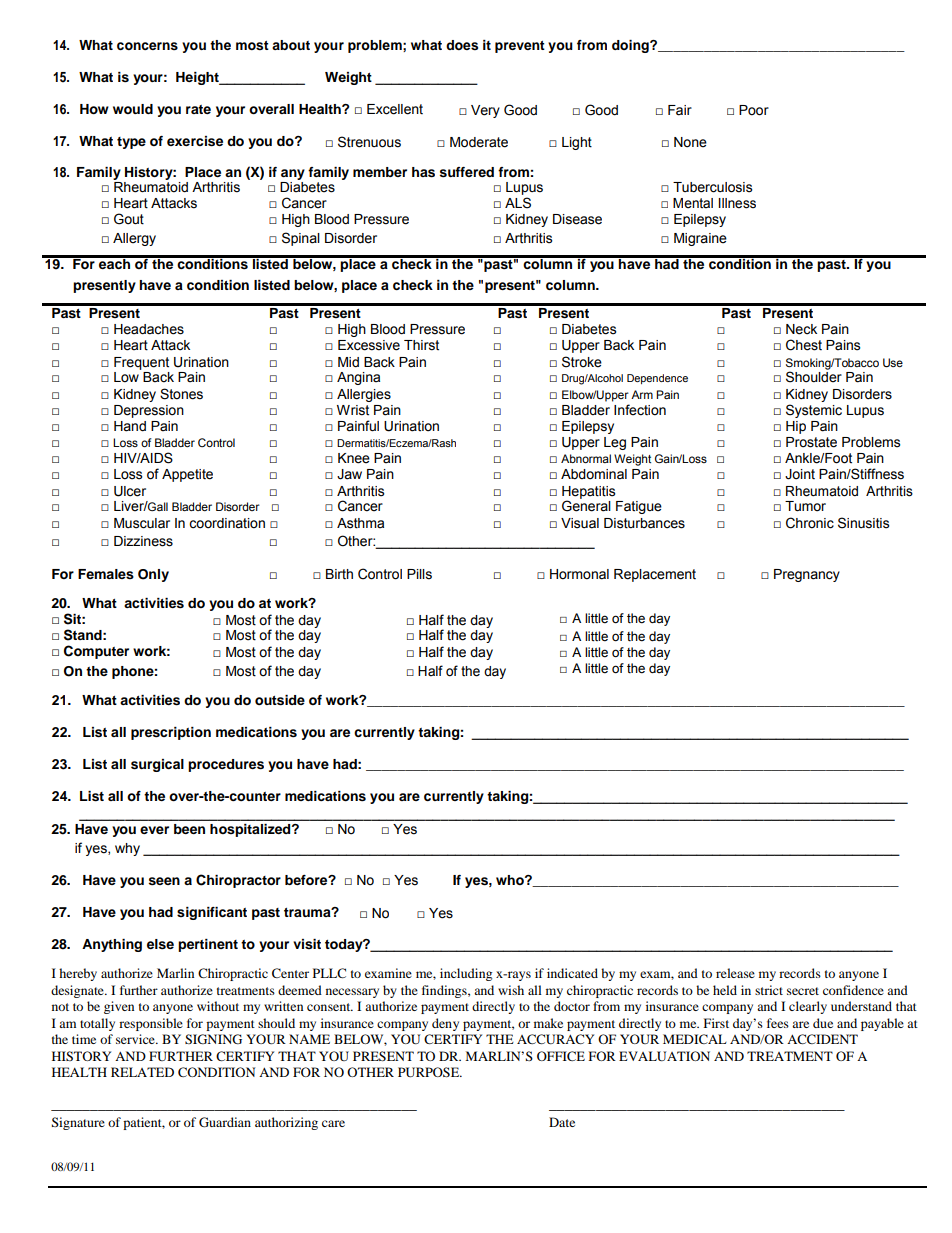  What do you see at coordinates (462, 45) in the image?
I see `does` at bounding box center [462, 45].
